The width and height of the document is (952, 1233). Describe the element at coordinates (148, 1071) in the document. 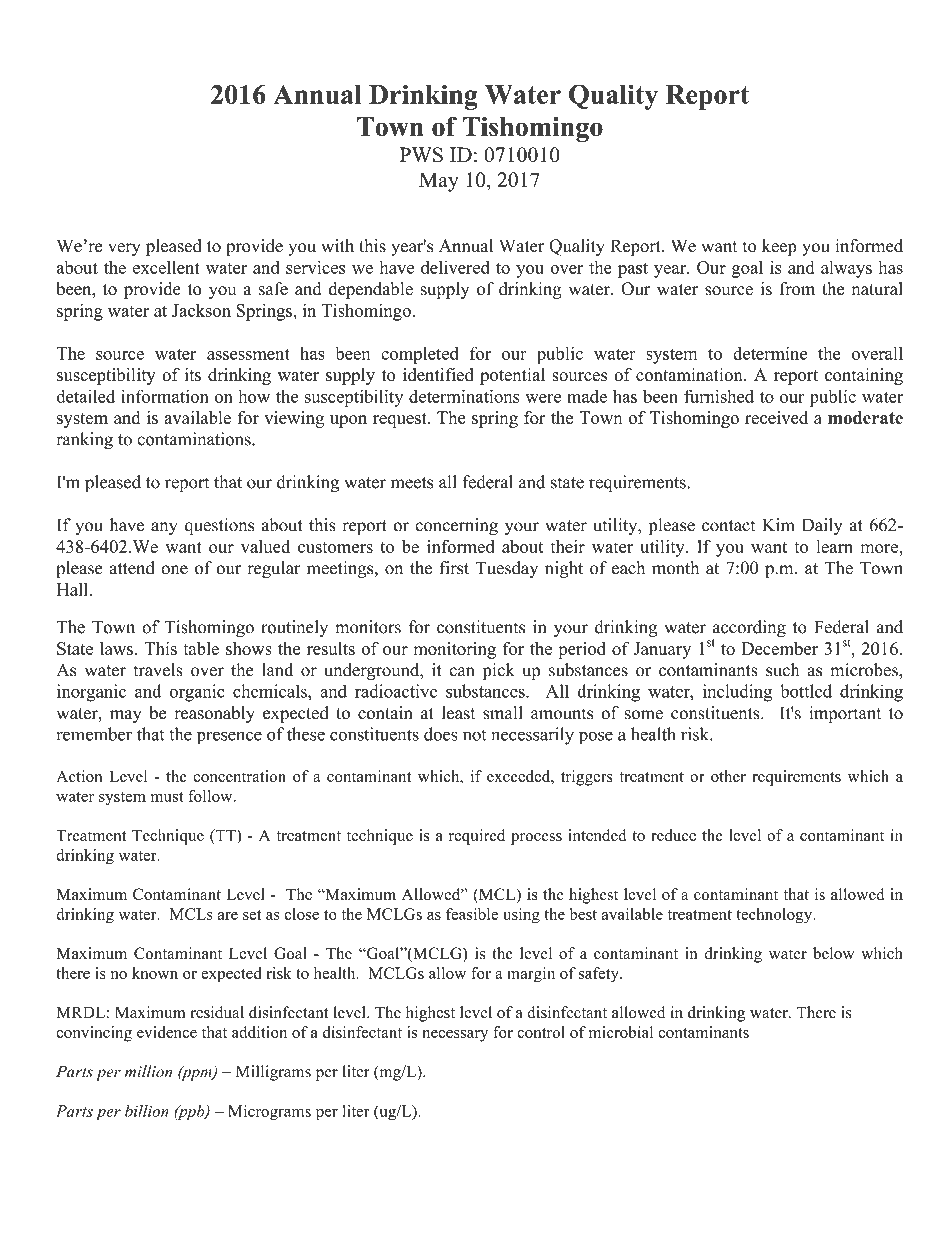

I see `million` at that location.
